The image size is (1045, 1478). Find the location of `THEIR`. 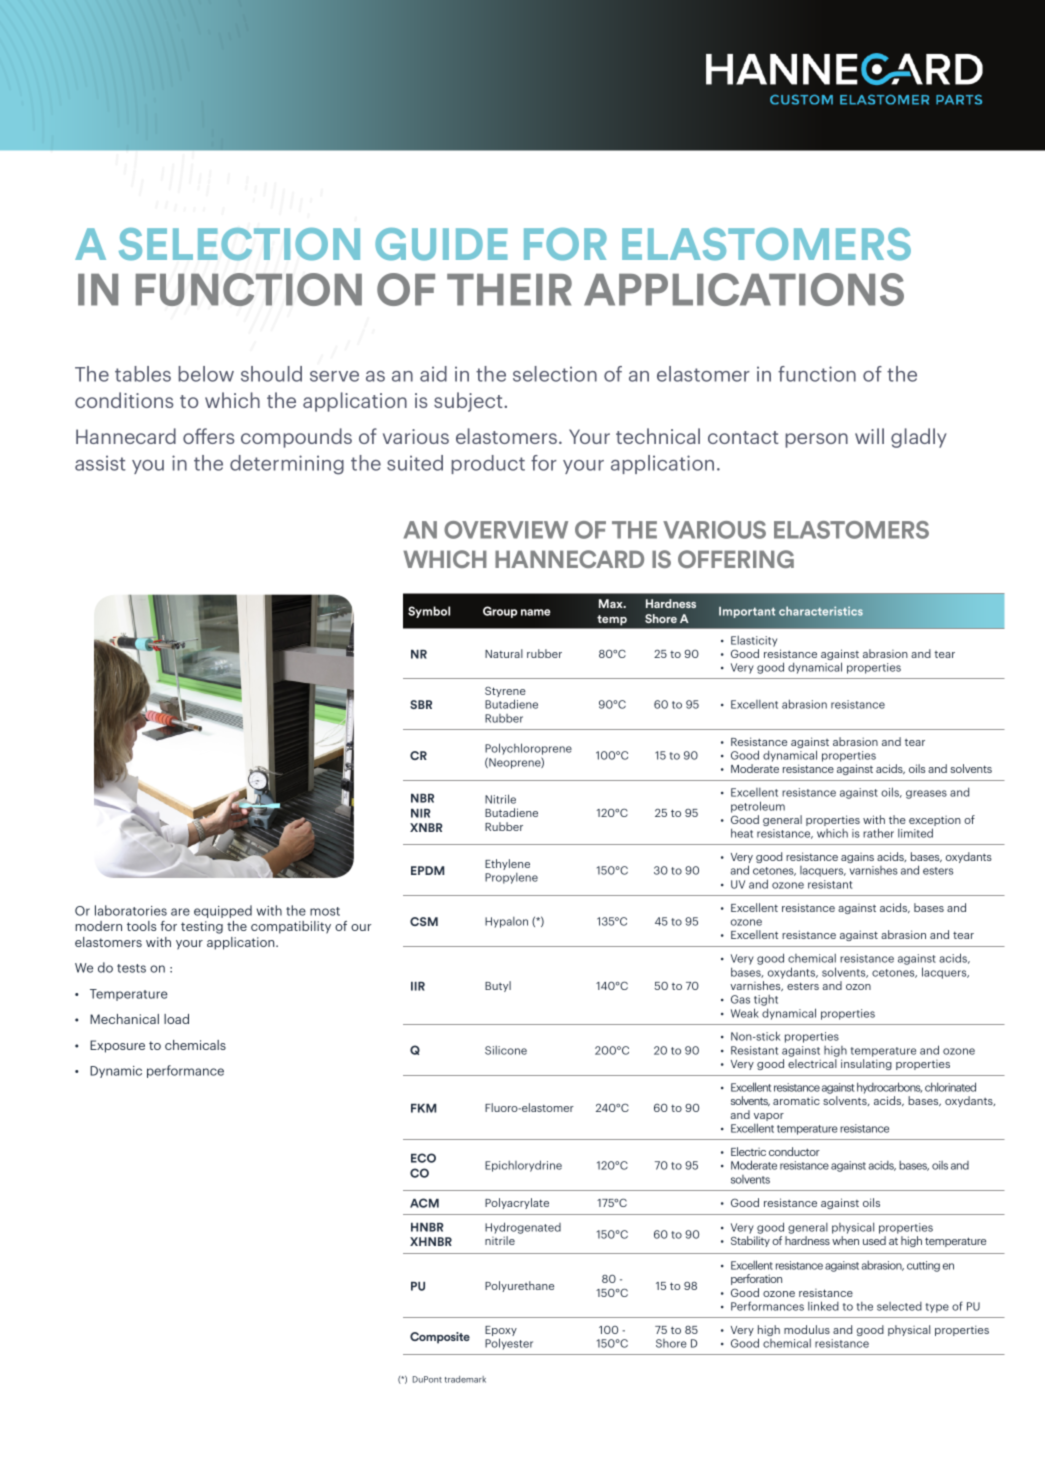

THEIR is located at coordinates (509, 290).
